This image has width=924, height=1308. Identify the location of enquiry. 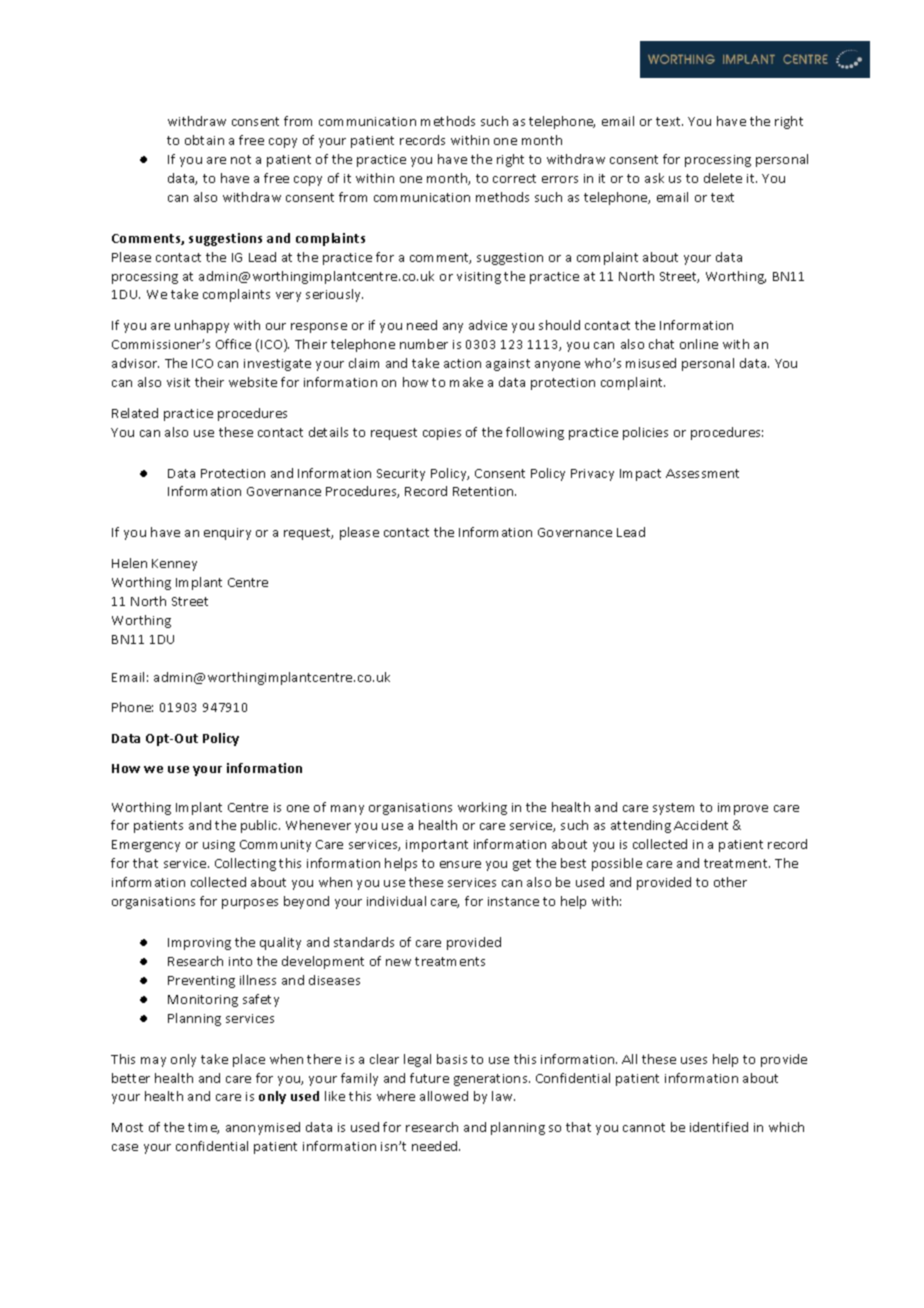
(227, 534).
